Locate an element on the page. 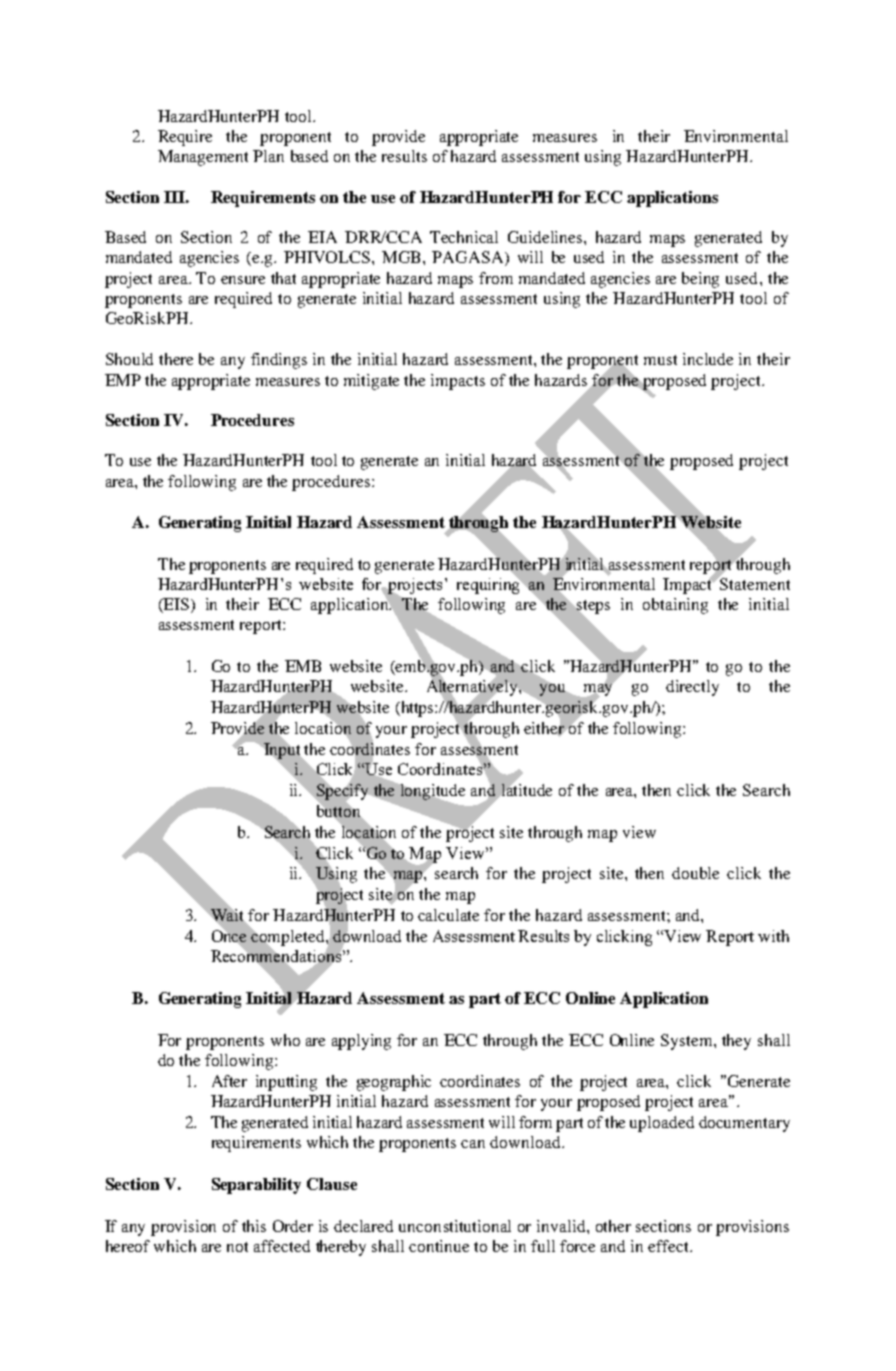 The width and height of the image is (896, 1371). with is located at coordinates (773, 936).
